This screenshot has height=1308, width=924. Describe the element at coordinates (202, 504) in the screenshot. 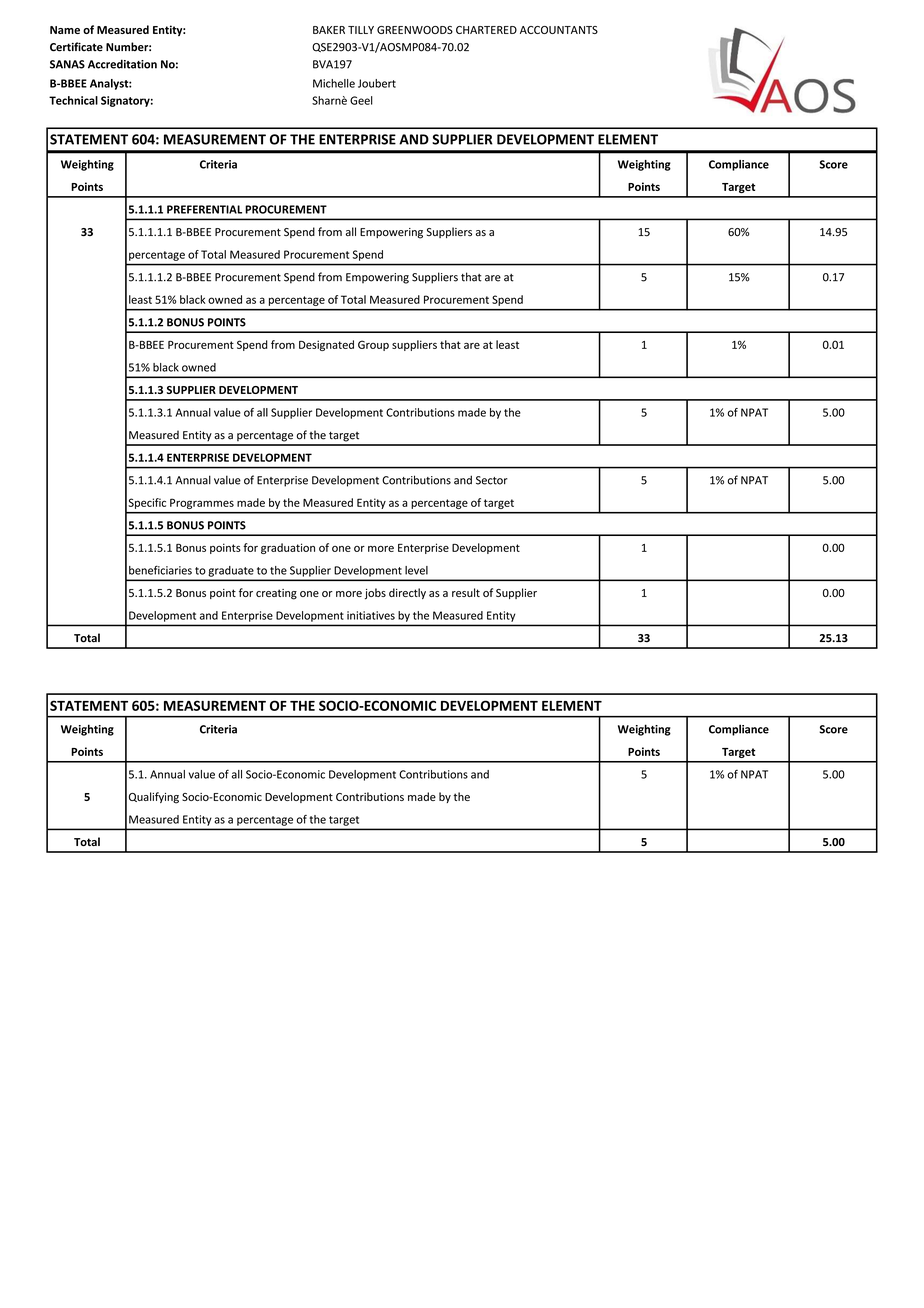

I see `Programmes` at that location.
